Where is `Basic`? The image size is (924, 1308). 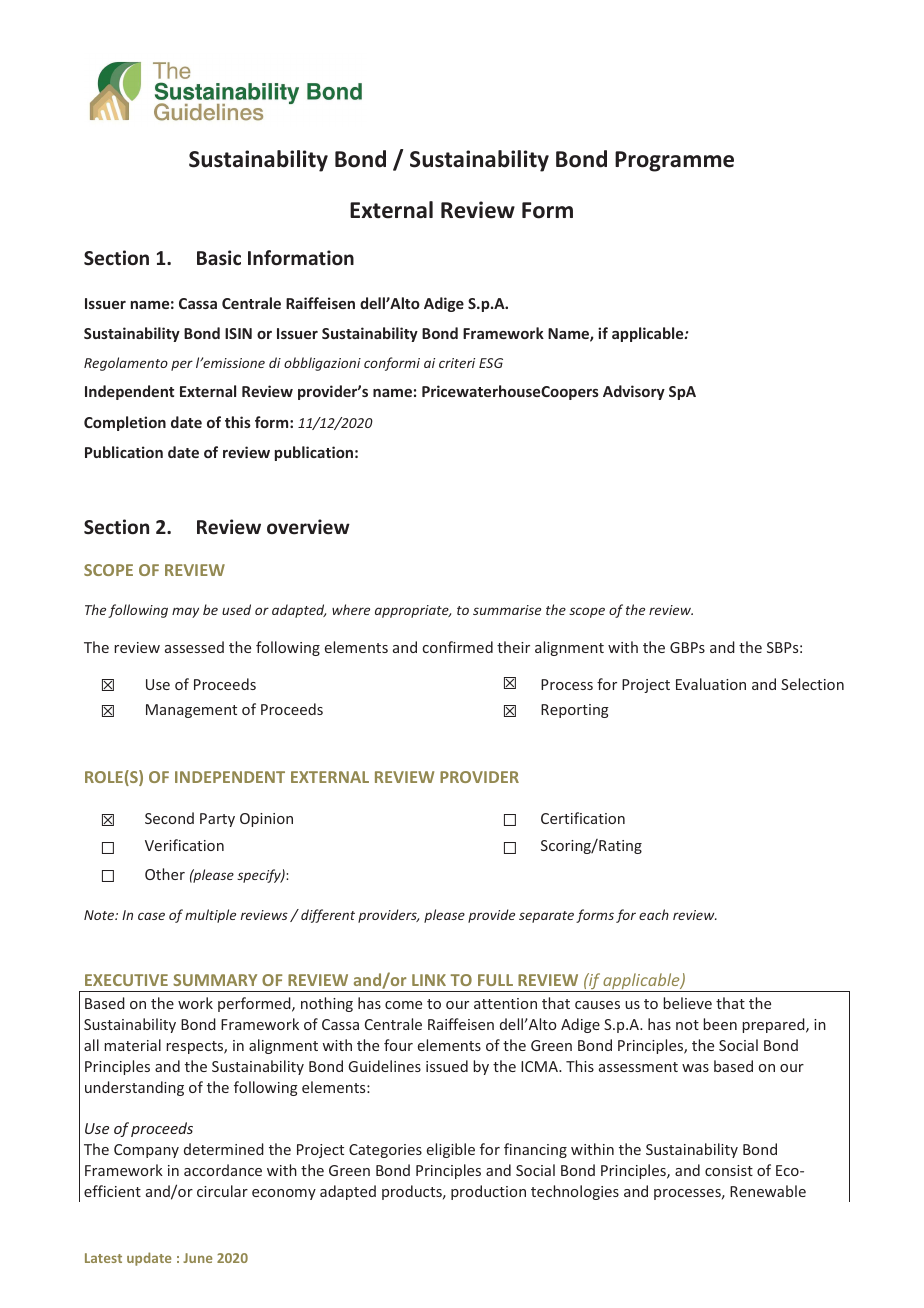 Basic is located at coordinates (219, 258).
